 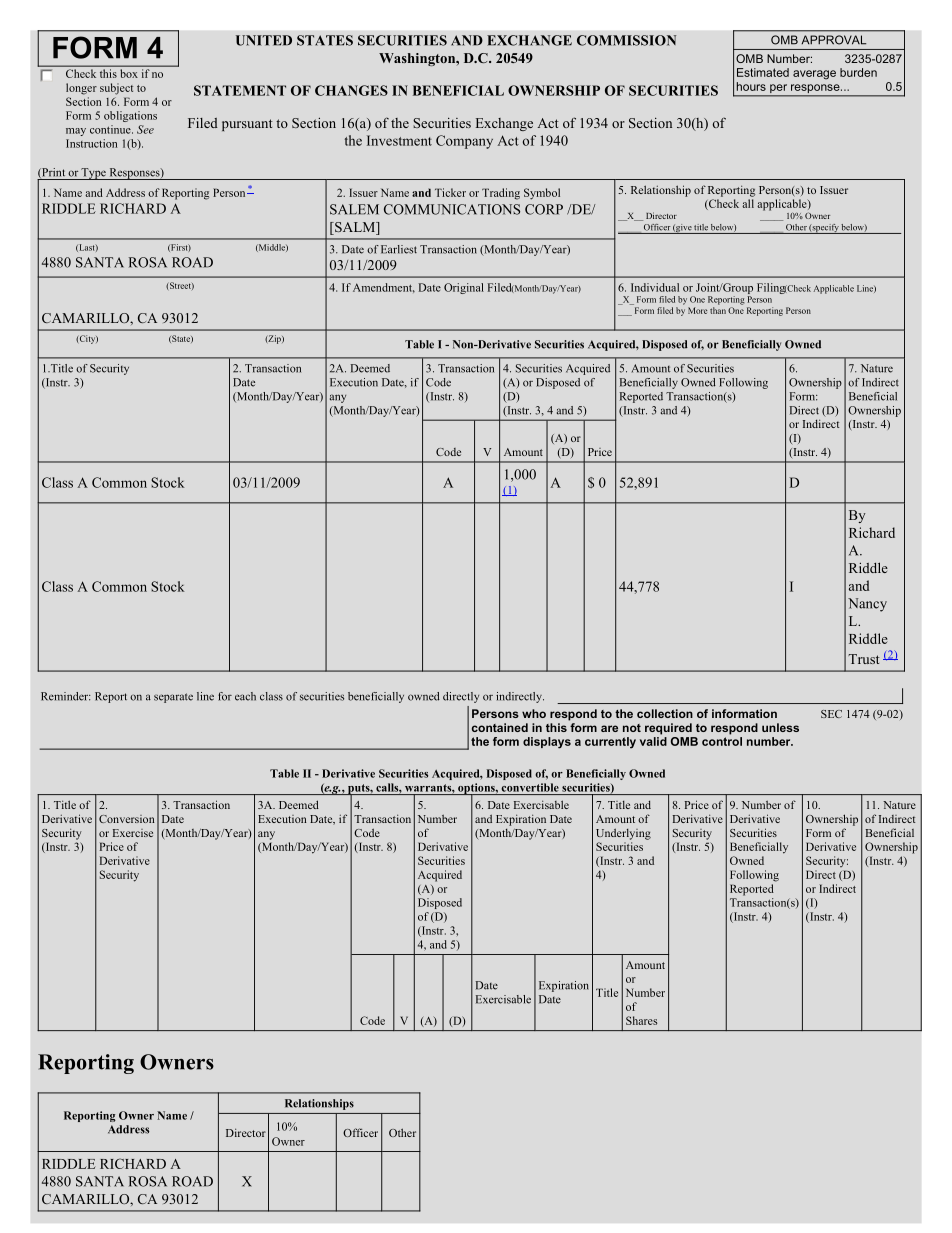 What do you see at coordinates (641, 1020) in the screenshot?
I see `Shares` at bounding box center [641, 1020].
